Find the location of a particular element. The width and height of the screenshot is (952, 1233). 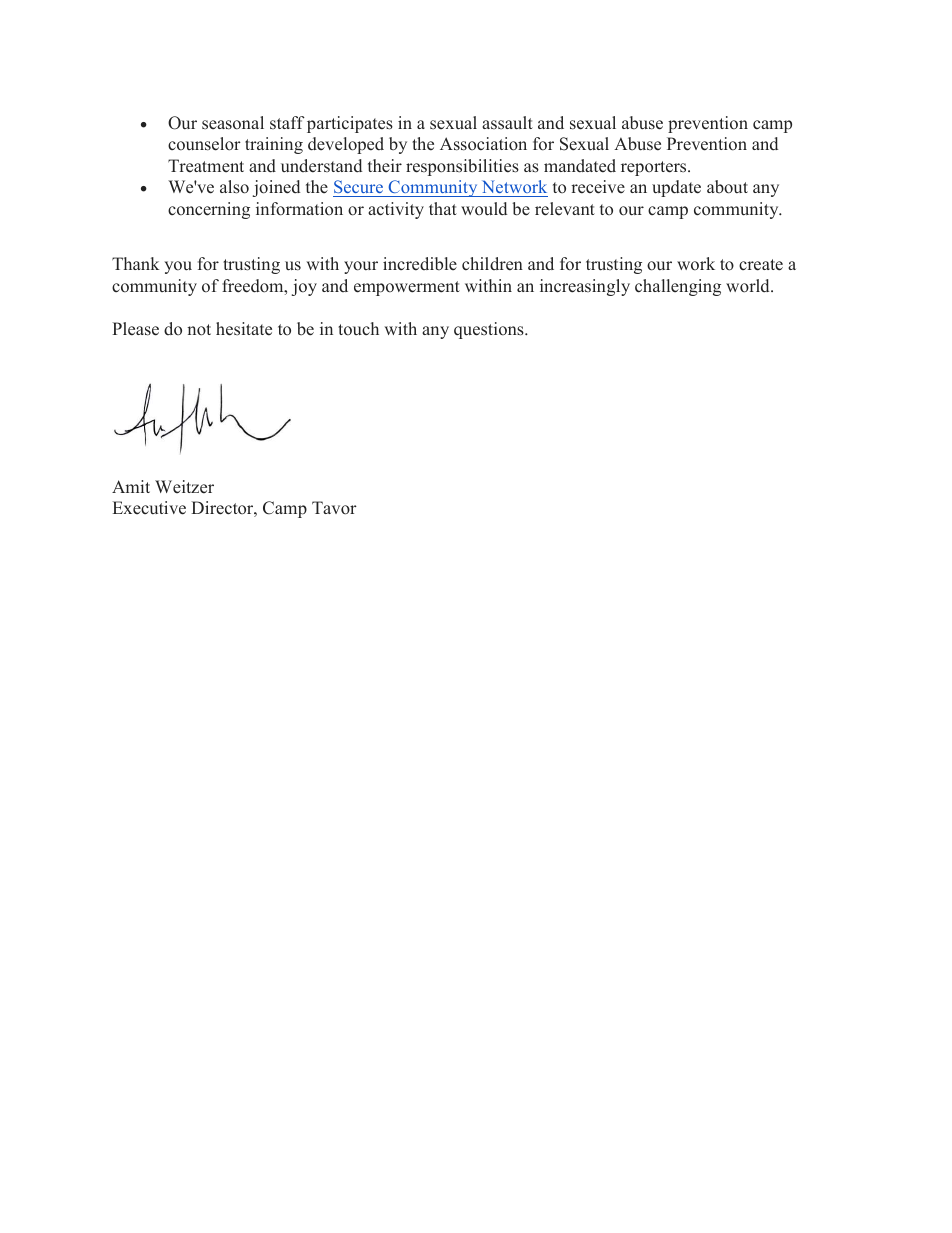

counselor is located at coordinates (204, 144).
